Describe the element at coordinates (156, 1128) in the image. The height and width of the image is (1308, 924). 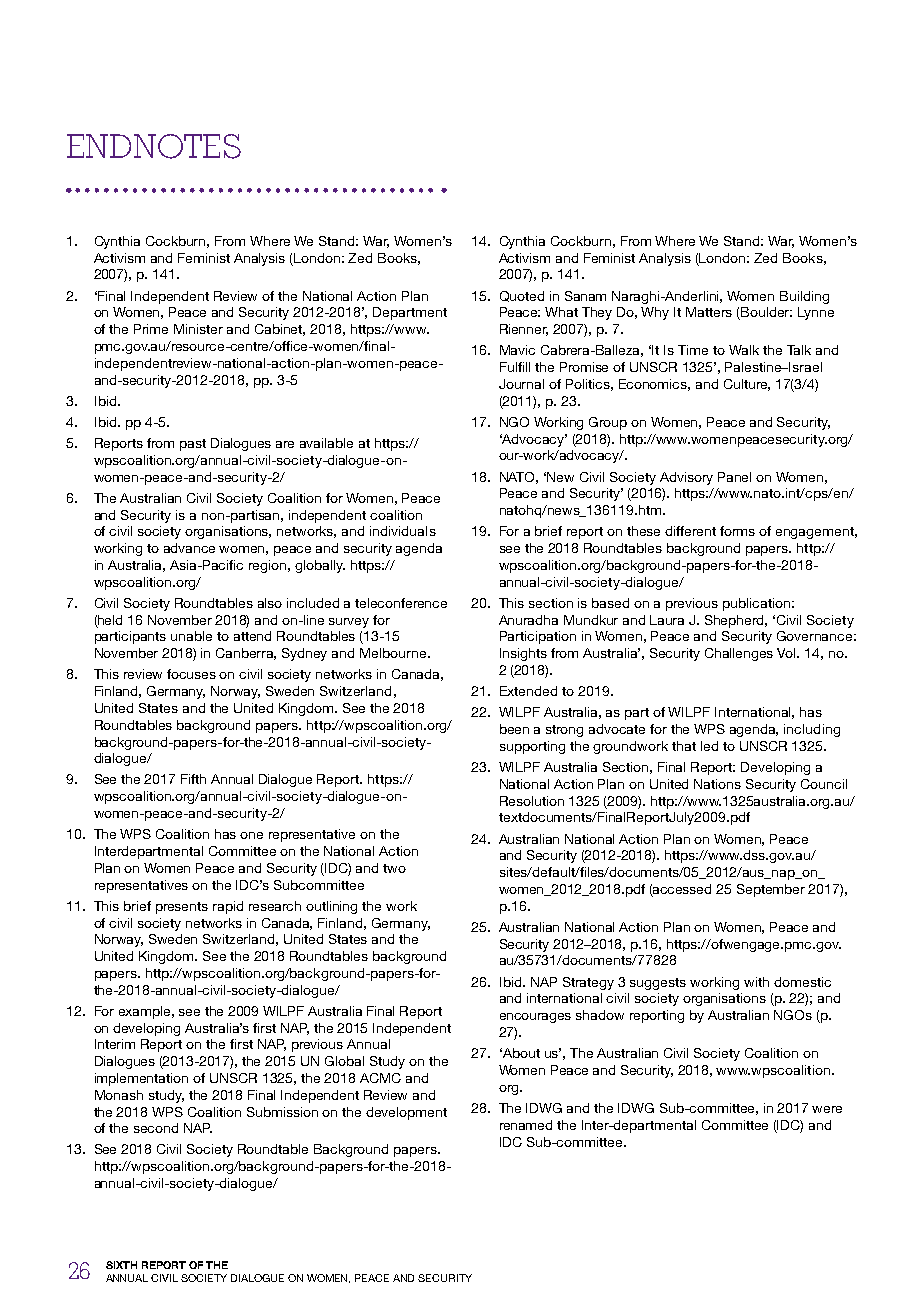
I see `second` at that location.
